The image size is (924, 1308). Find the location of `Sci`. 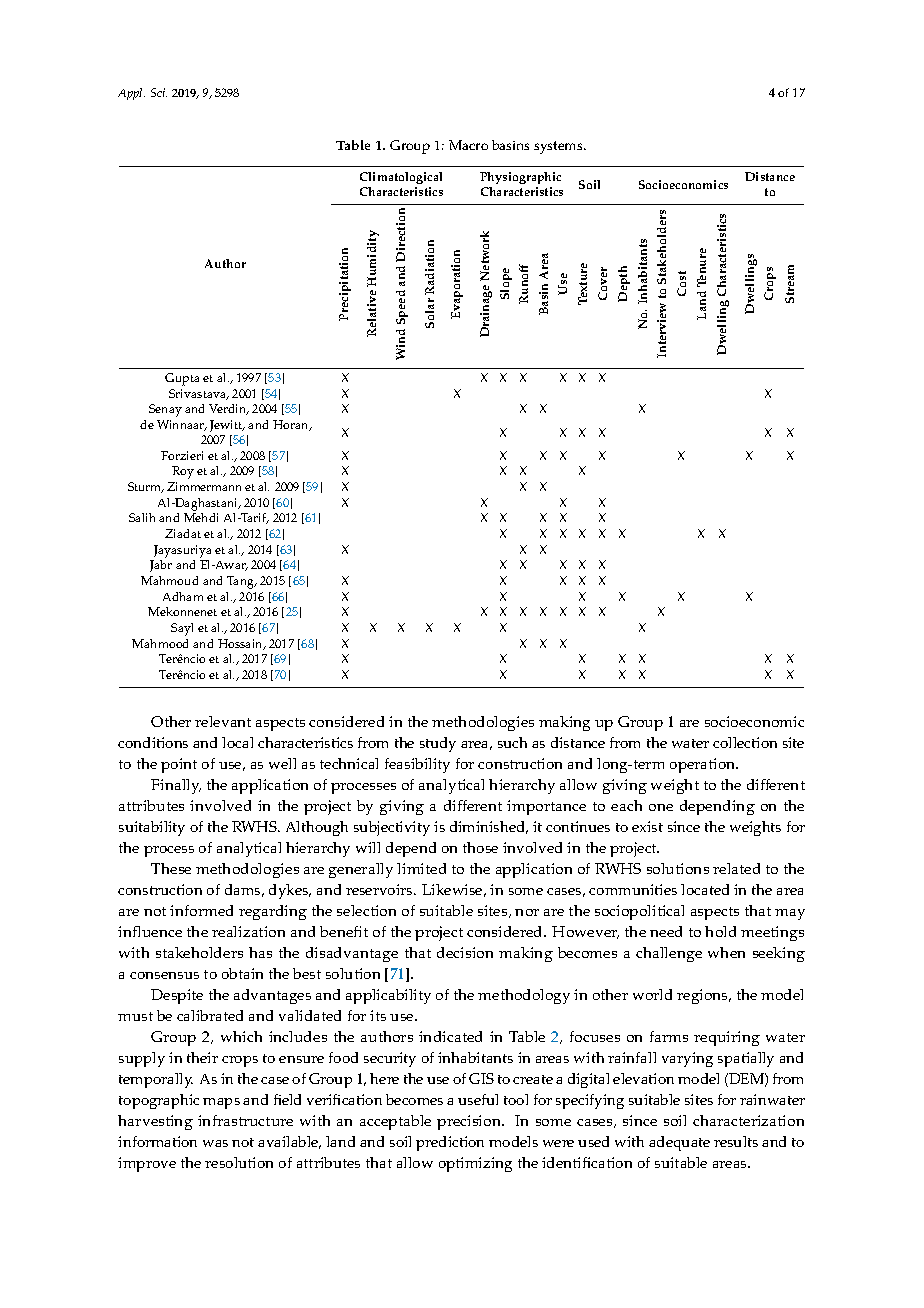

Sci is located at coordinates (159, 92).
